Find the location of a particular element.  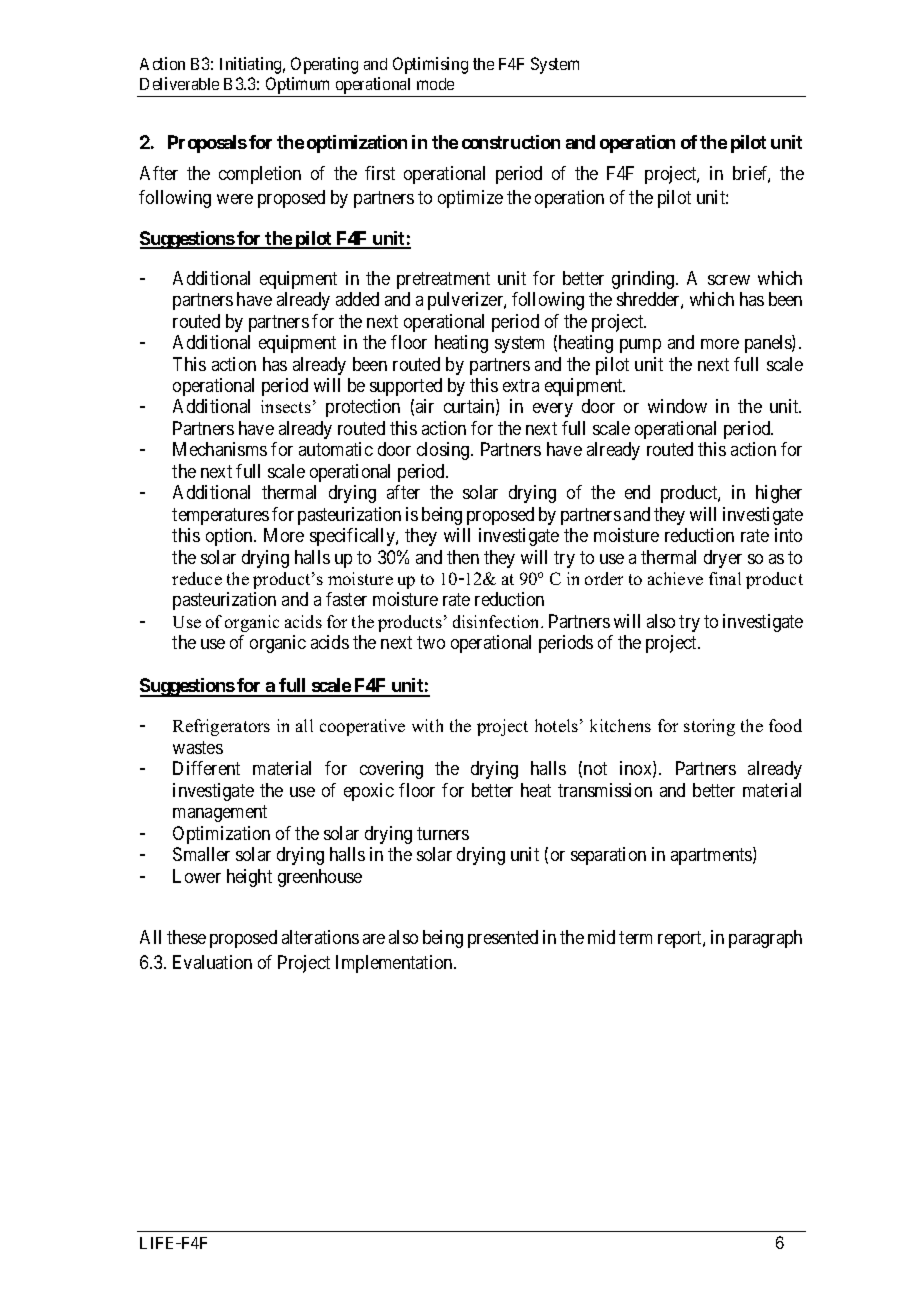

brief is located at coordinates (751, 174).
